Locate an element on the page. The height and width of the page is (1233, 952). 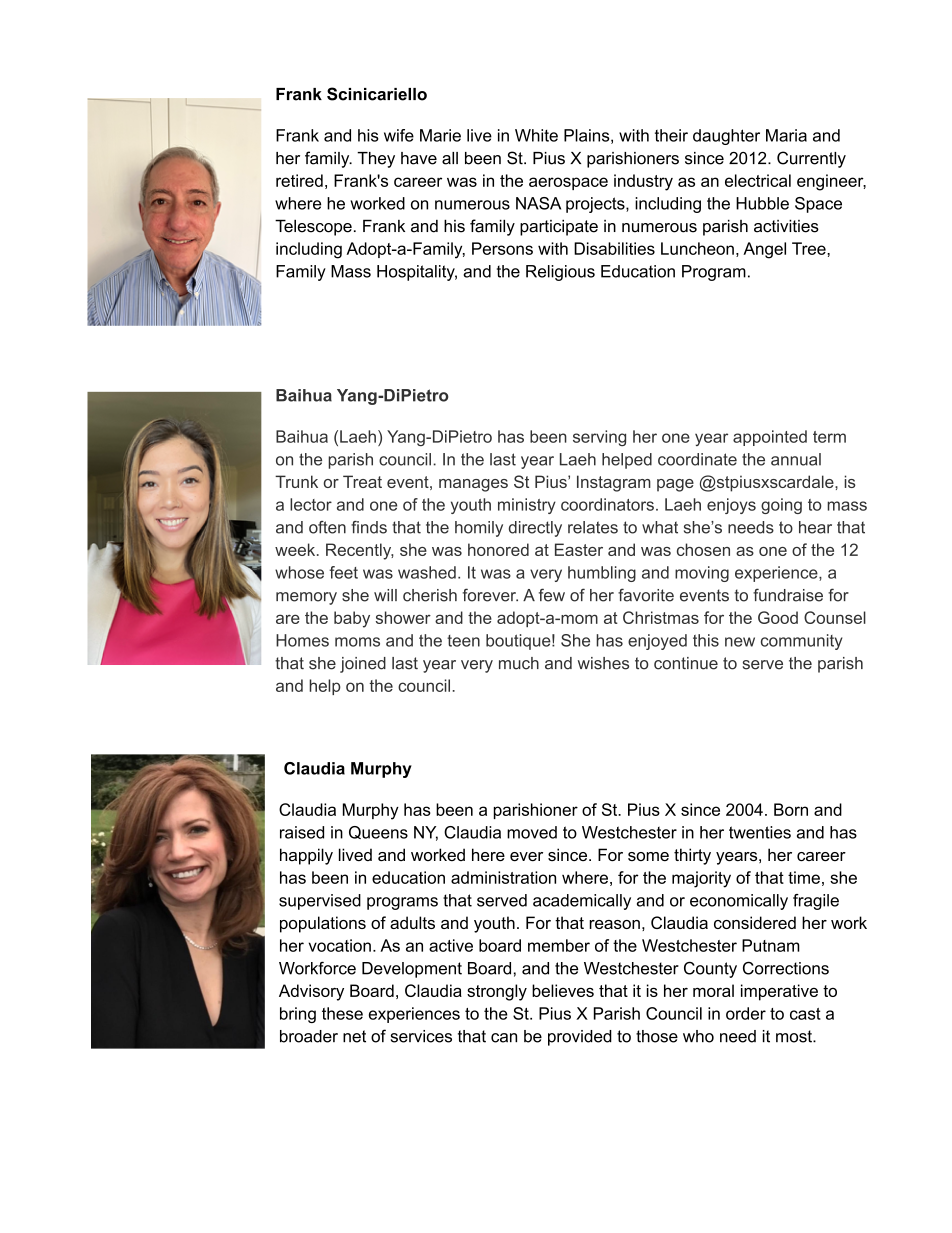
feet is located at coordinates (343, 572).
